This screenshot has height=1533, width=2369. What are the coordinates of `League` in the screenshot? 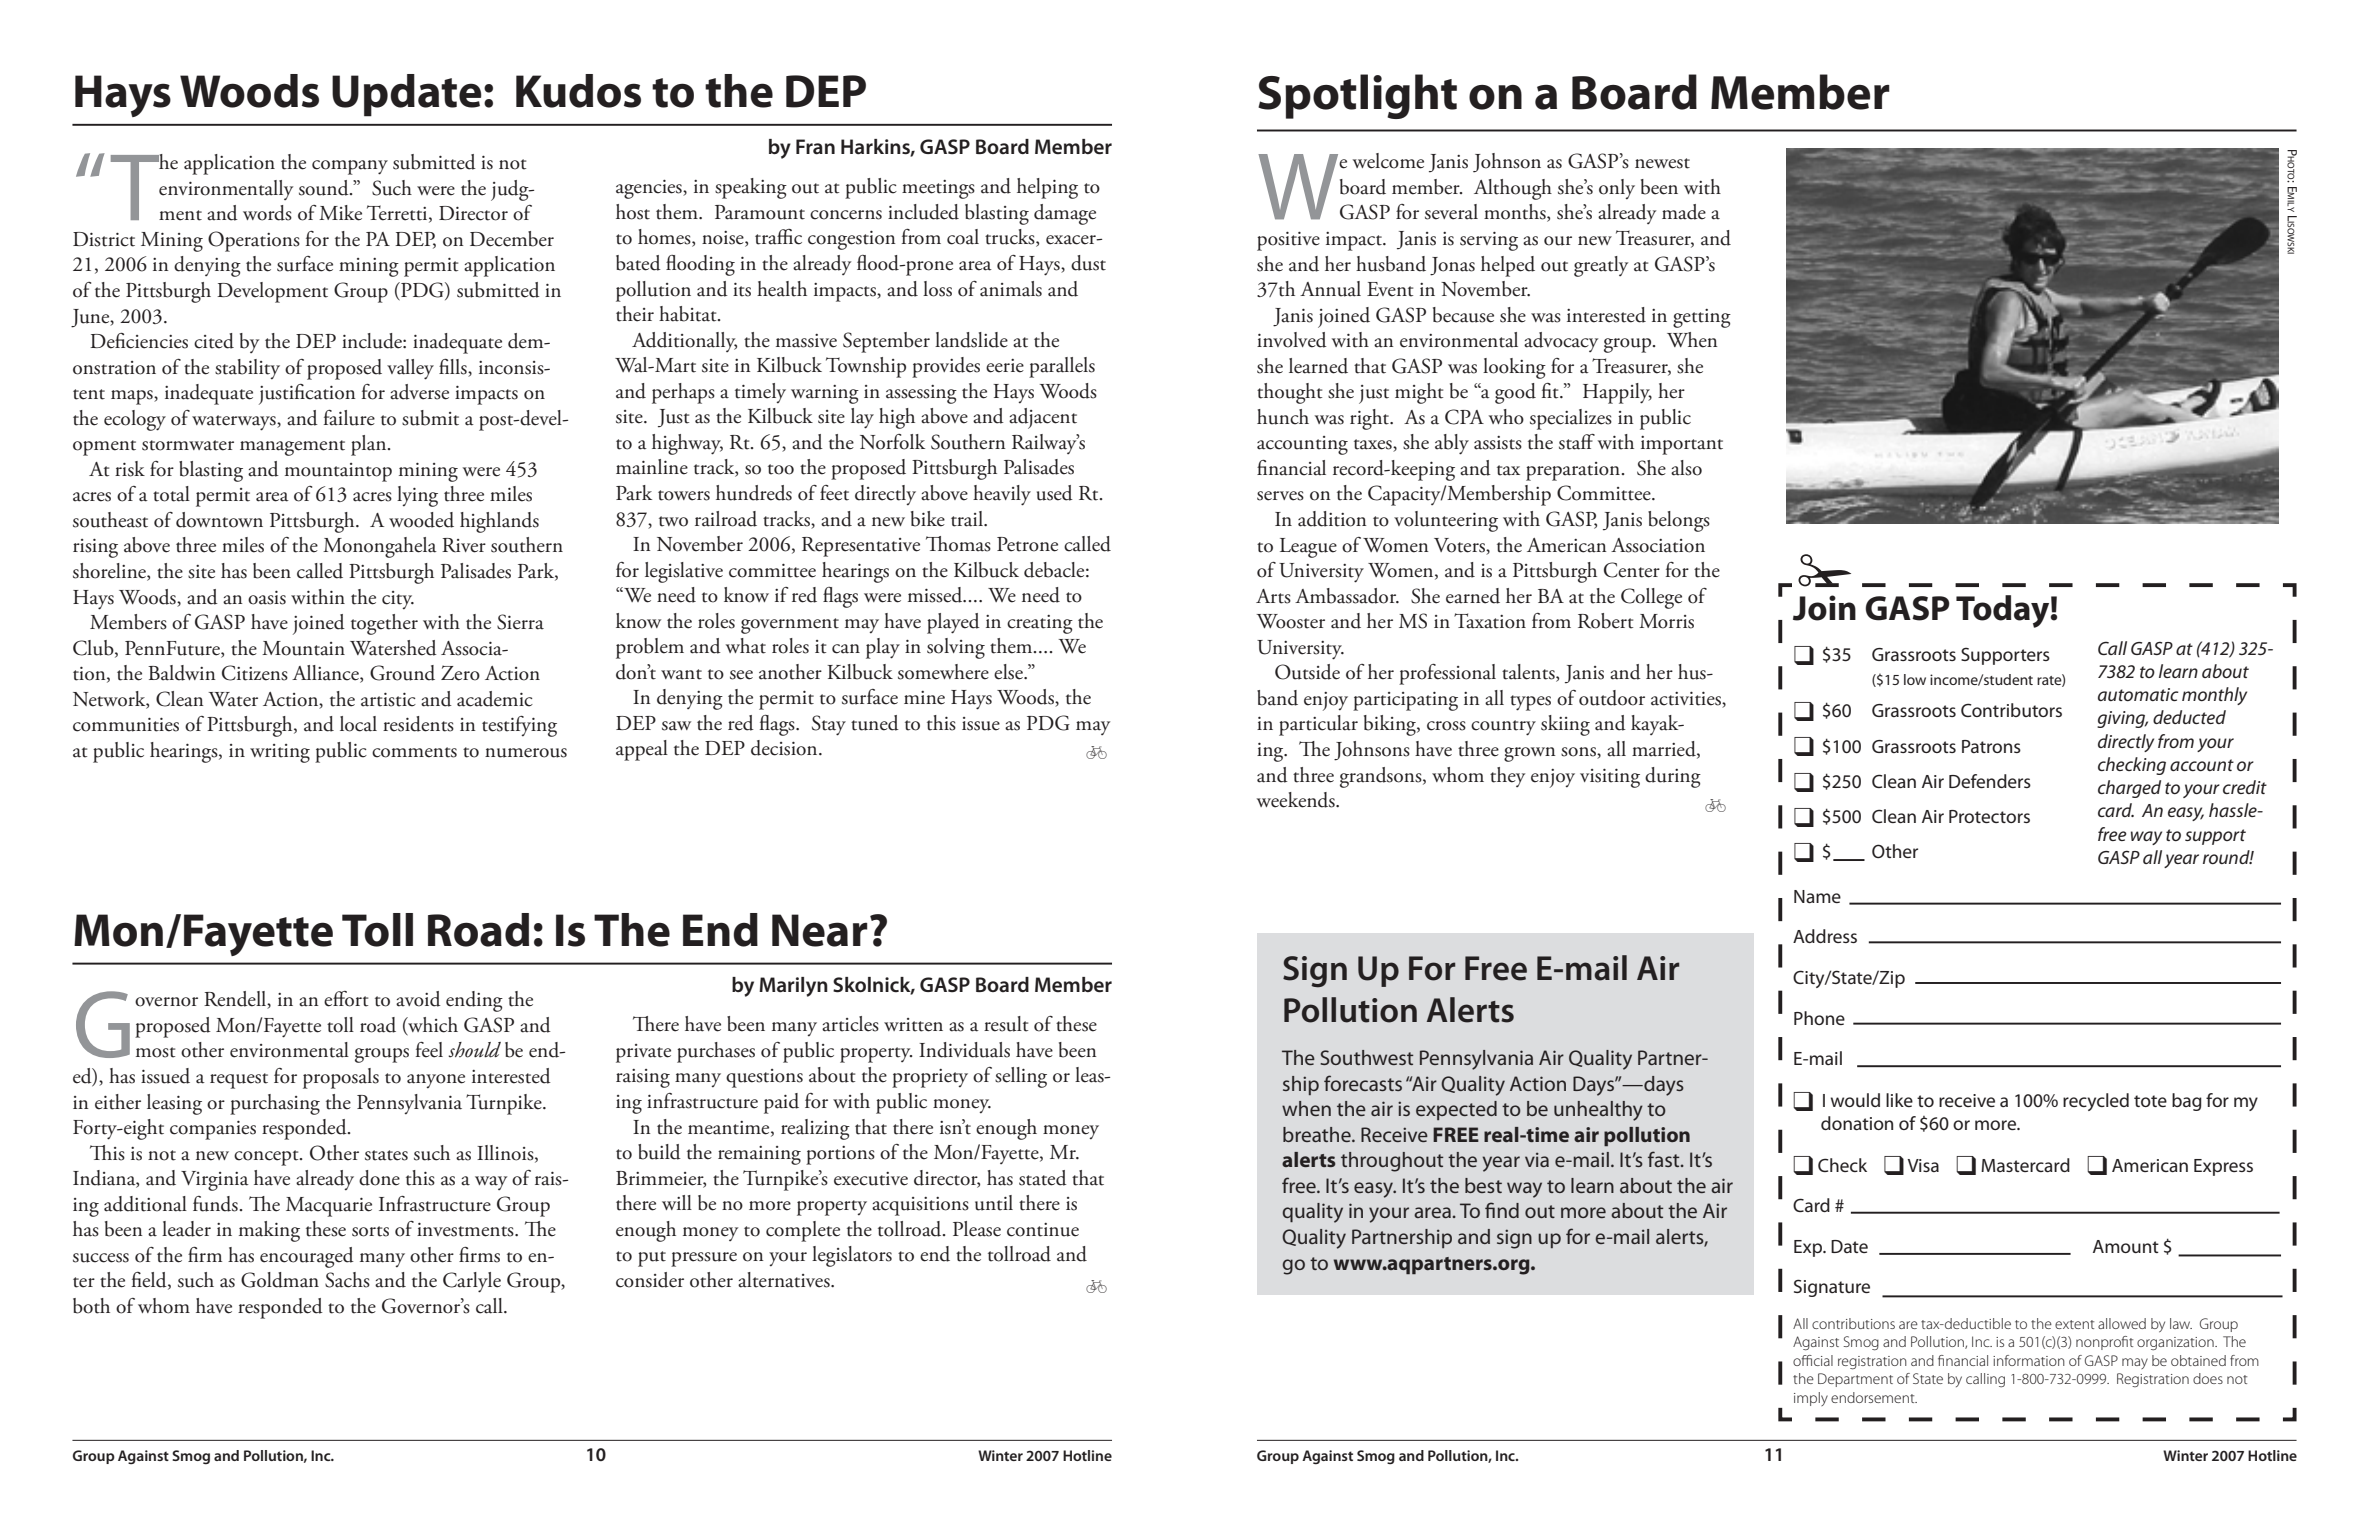 It's located at (1308, 548).
